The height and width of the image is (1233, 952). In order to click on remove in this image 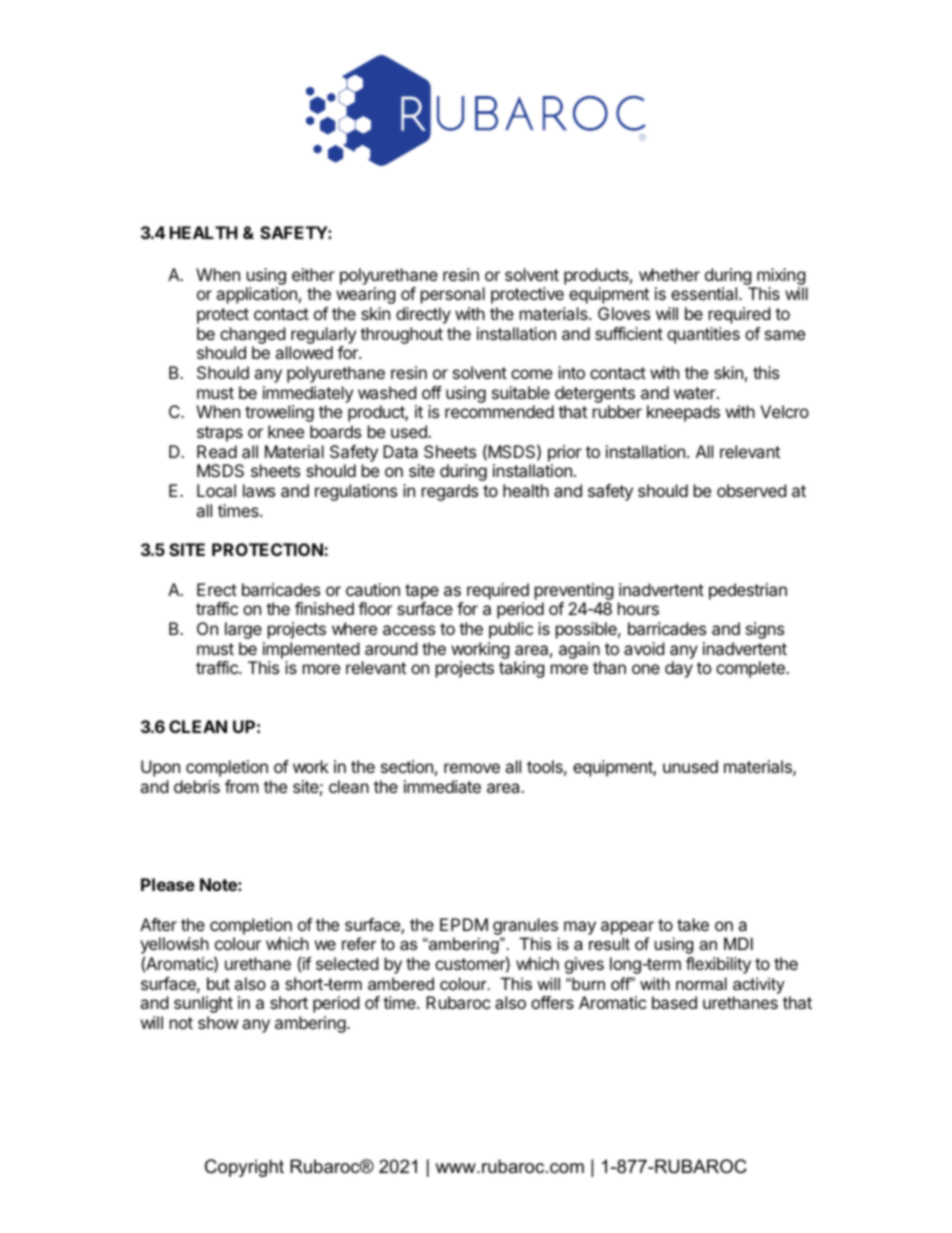, I will do `click(472, 768)`.
